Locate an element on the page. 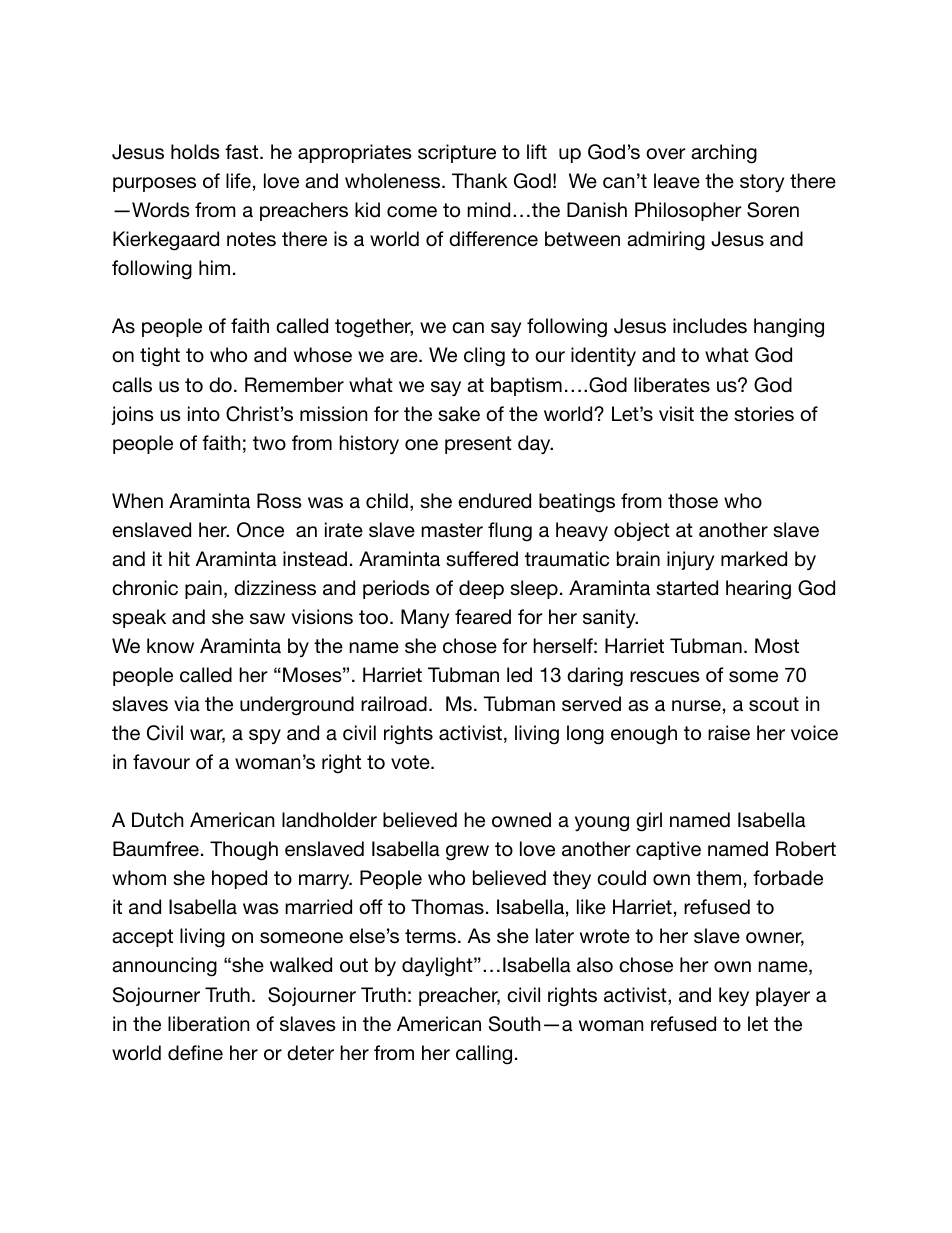 The image size is (952, 1233). vote is located at coordinates (411, 762).
